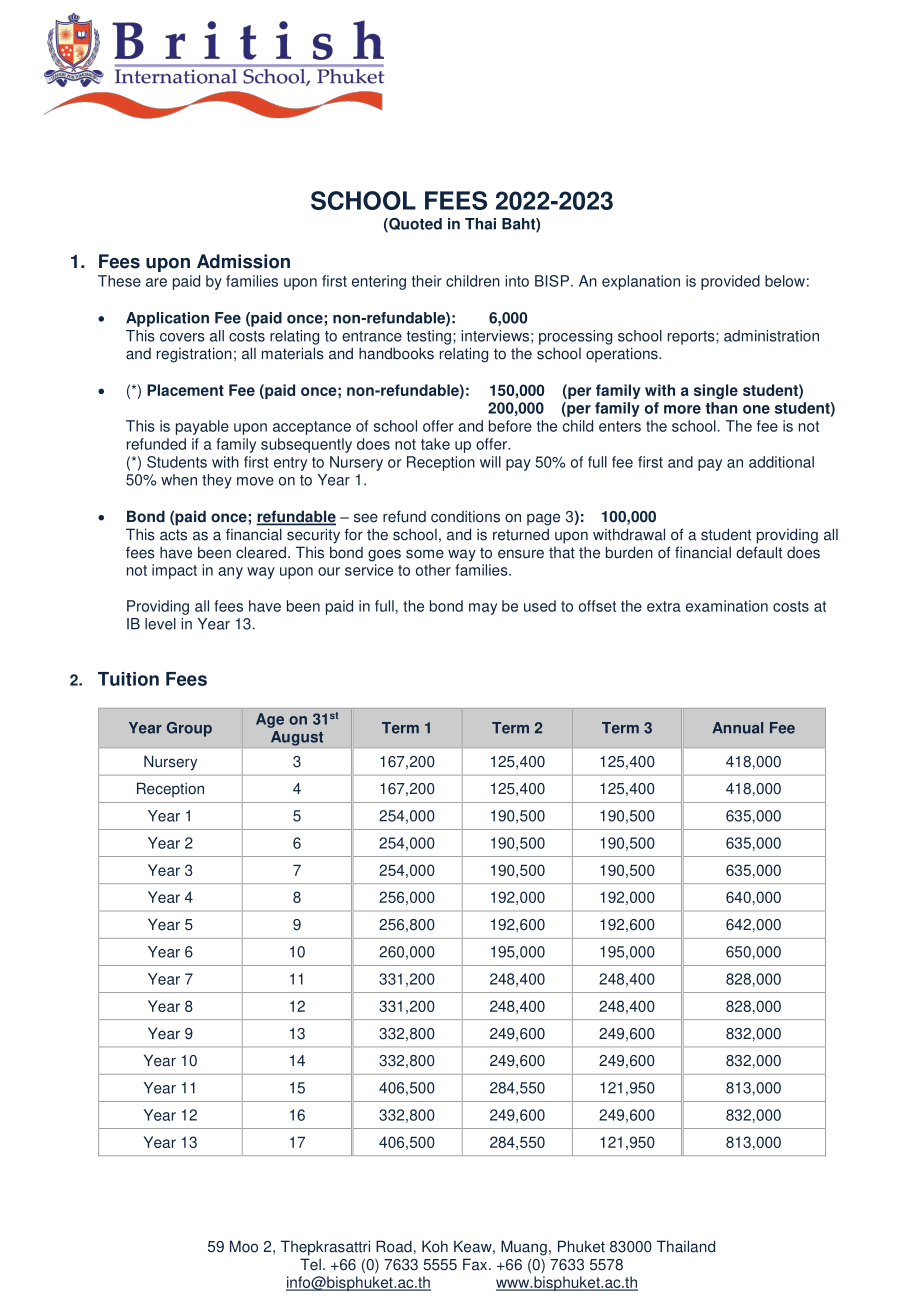 This page has width=924, height=1308. Describe the element at coordinates (730, 282) in the page. I see `provided` at that location.
